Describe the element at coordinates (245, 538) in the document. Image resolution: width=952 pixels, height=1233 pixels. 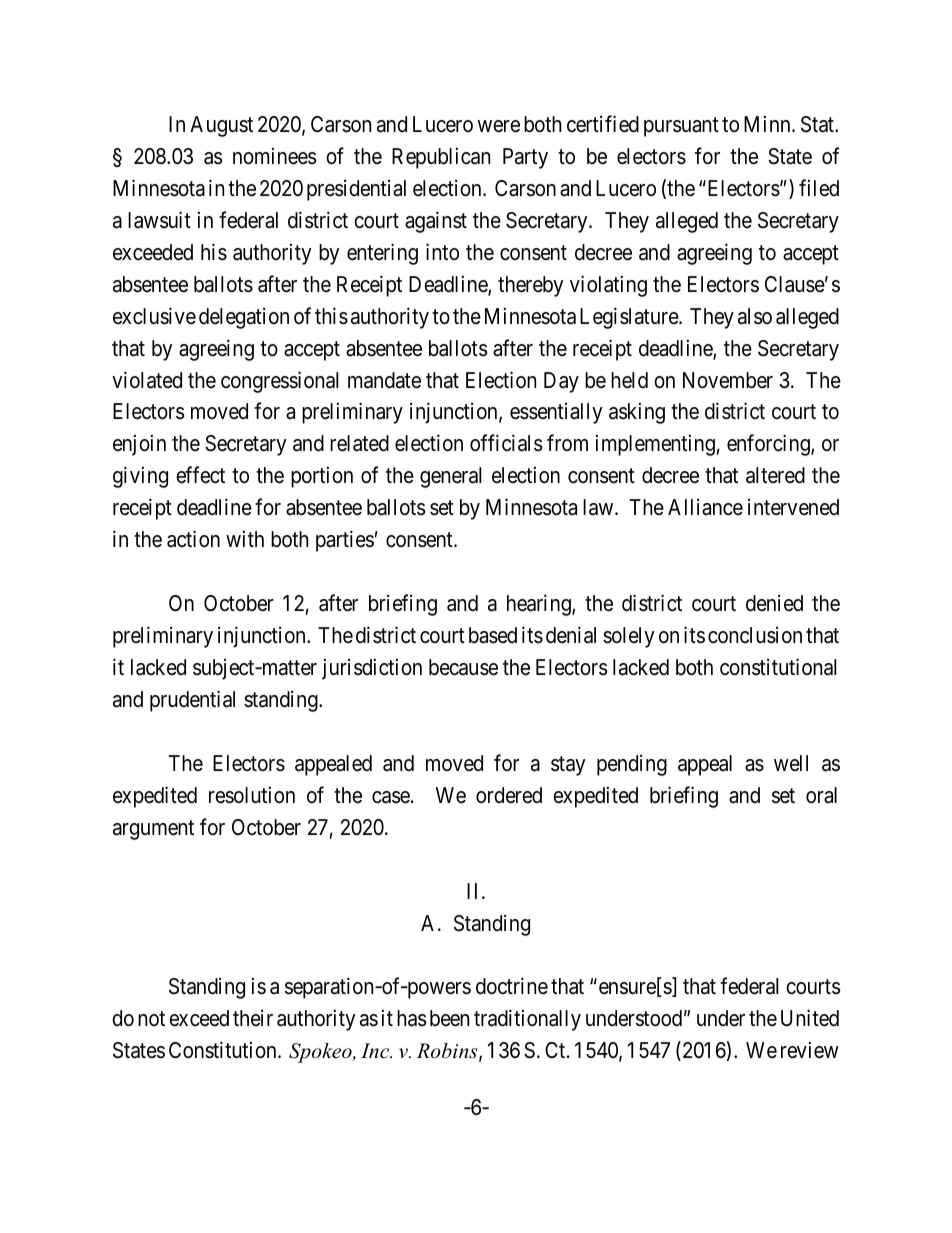
I see `with` at that location.
